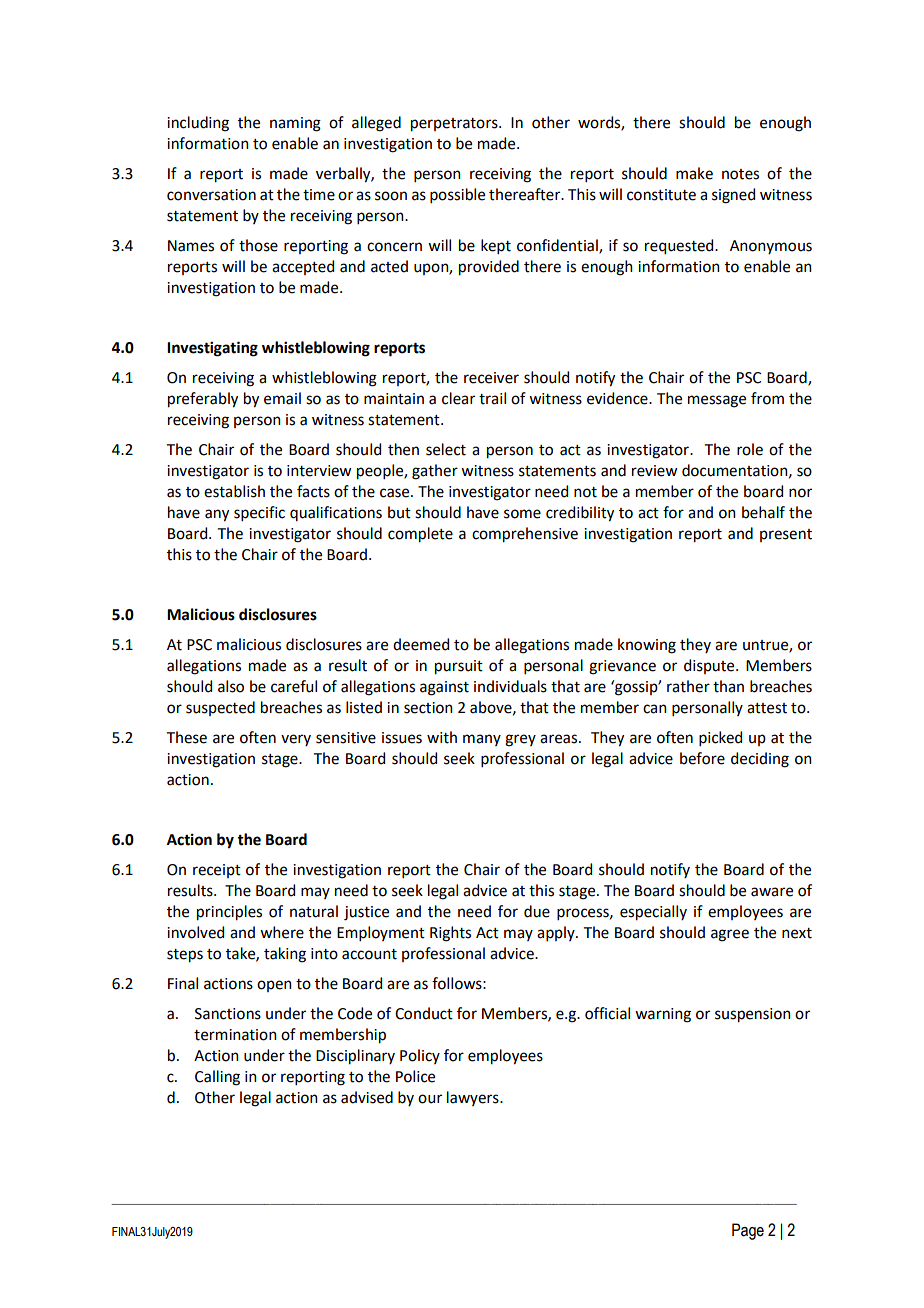  What do you see at coordinates (748, 1231) in the screenshot?
I see `Page` at bounding box center [748, 1231].
